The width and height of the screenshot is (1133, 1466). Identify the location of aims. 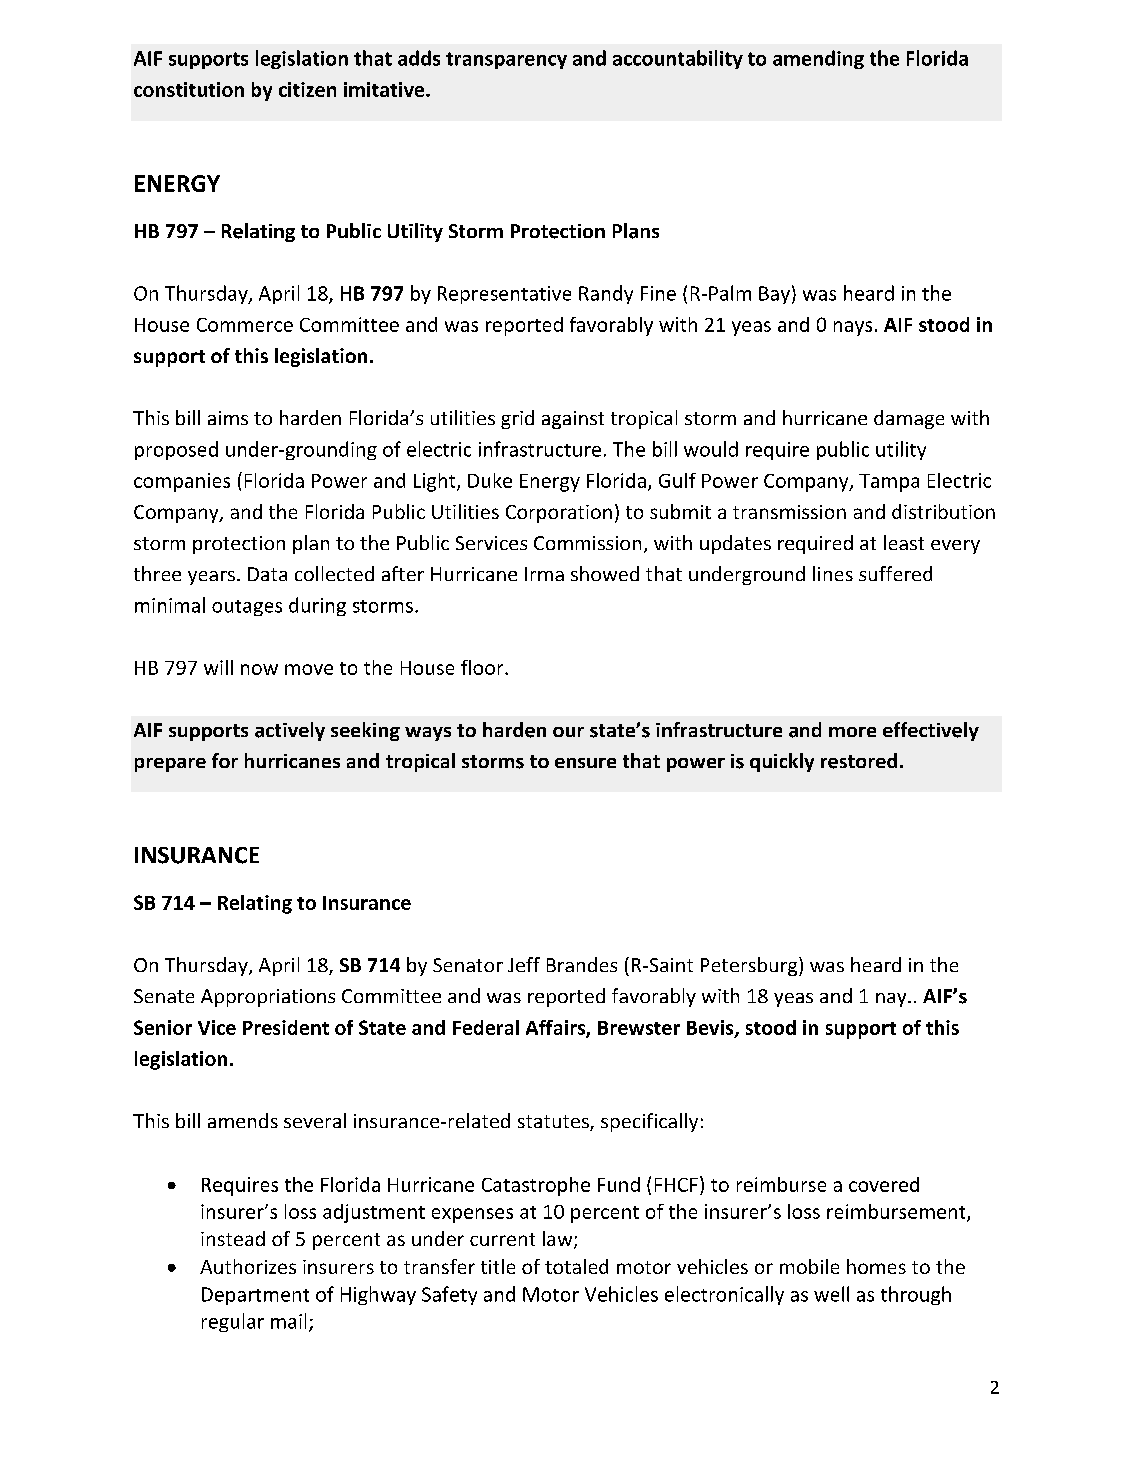
(228, 418).
